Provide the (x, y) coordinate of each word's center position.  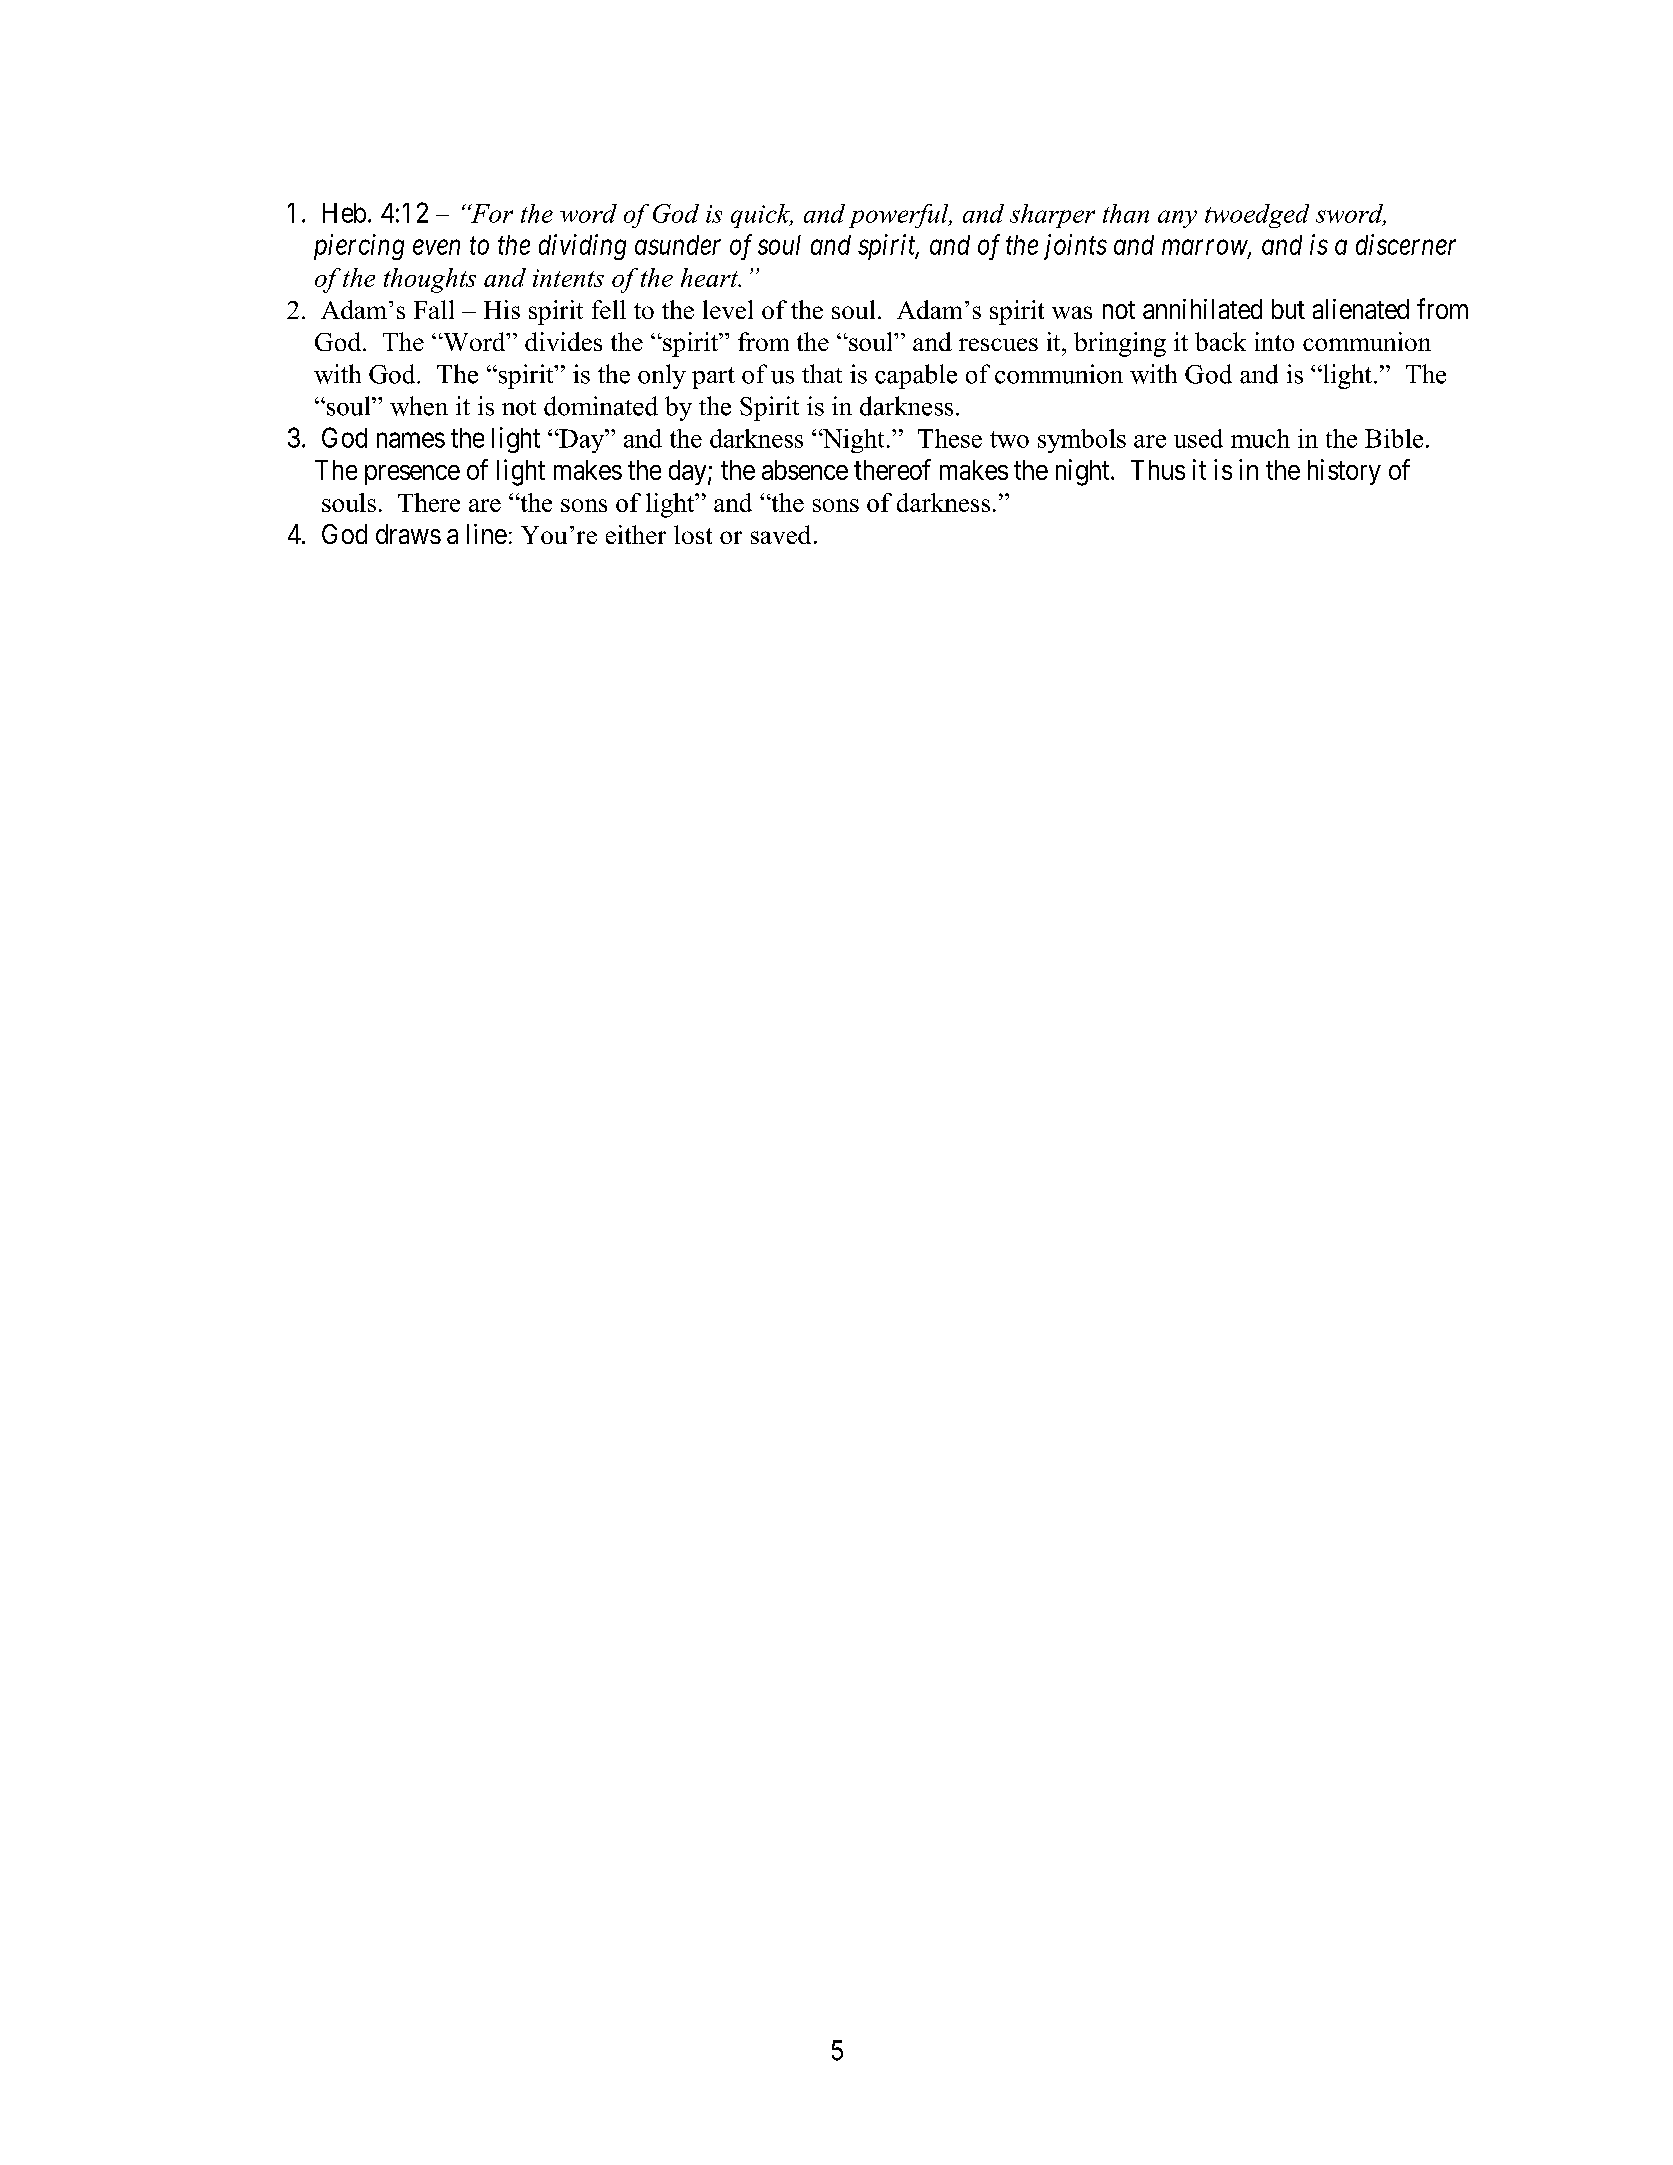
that (822, 373)
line (487, 534)
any (1177, 219)
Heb (344, 213)
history (1344, 472)
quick (762, 216)
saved (781, 534)
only (662, 376)
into (1274, 341)
